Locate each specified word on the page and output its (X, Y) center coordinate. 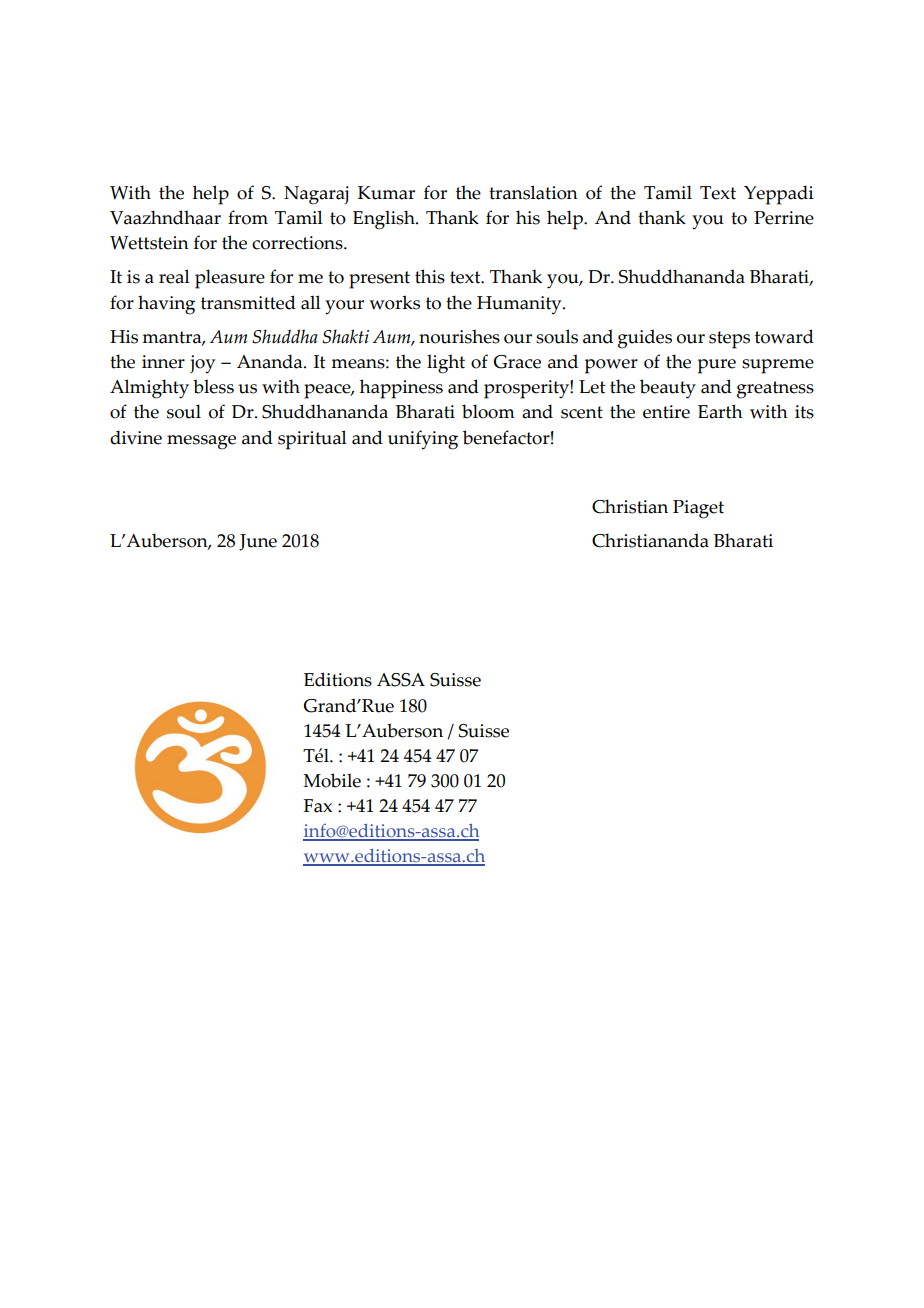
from (248, 217)
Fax (318, 806)
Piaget (698, 509)
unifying (423, 440)
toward (784, 336)
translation (533, 192)
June (258, 542)
